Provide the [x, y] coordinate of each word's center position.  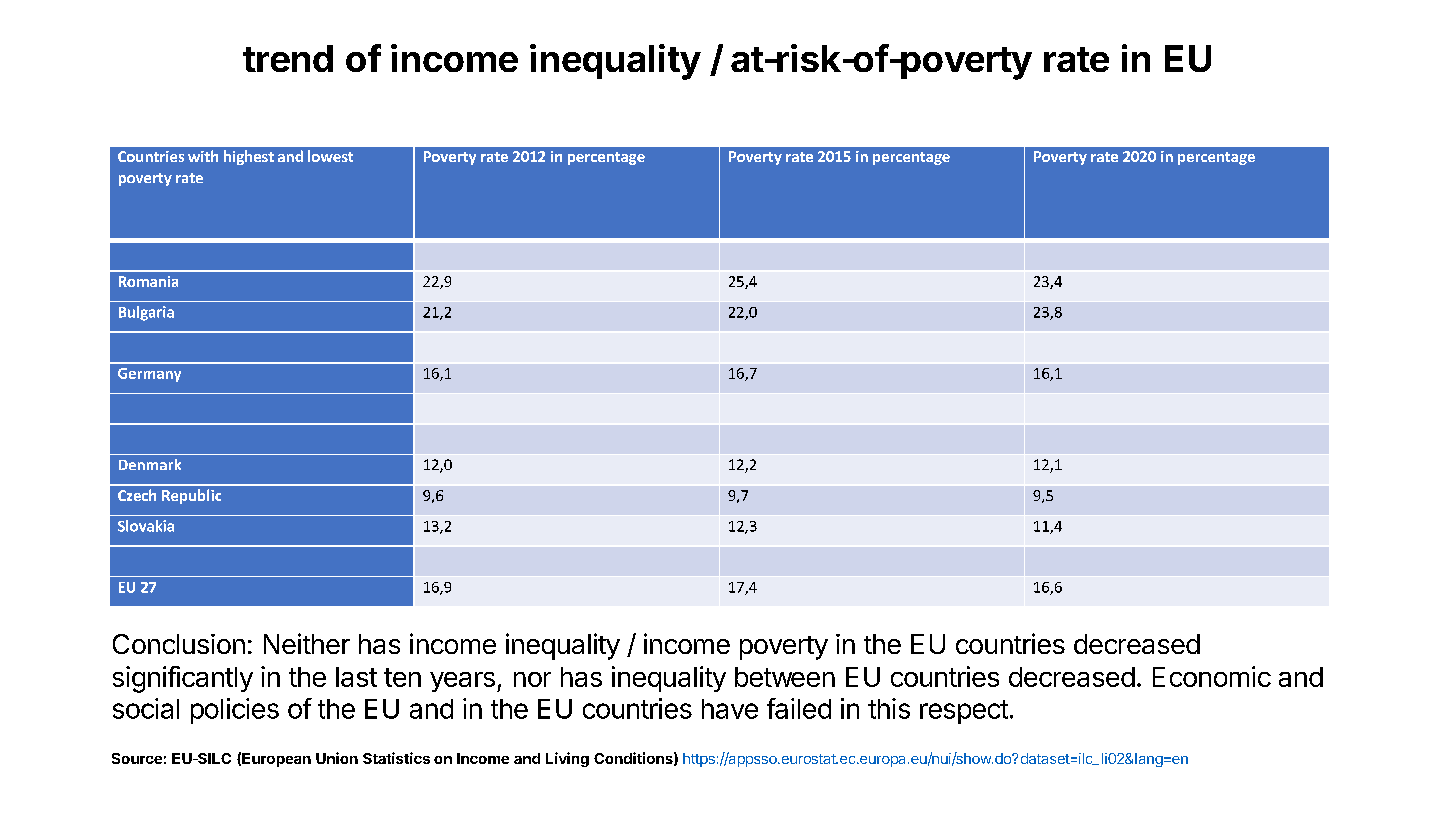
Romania [148, 281]
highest [249, 157]
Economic [1212, 676]
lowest [330, 156]
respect [964, 712]
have [730, 709]
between [785, 677]
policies [235, 711]
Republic [191, 496]
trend [288, 58]
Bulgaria [146, 313]
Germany [149, 375]
